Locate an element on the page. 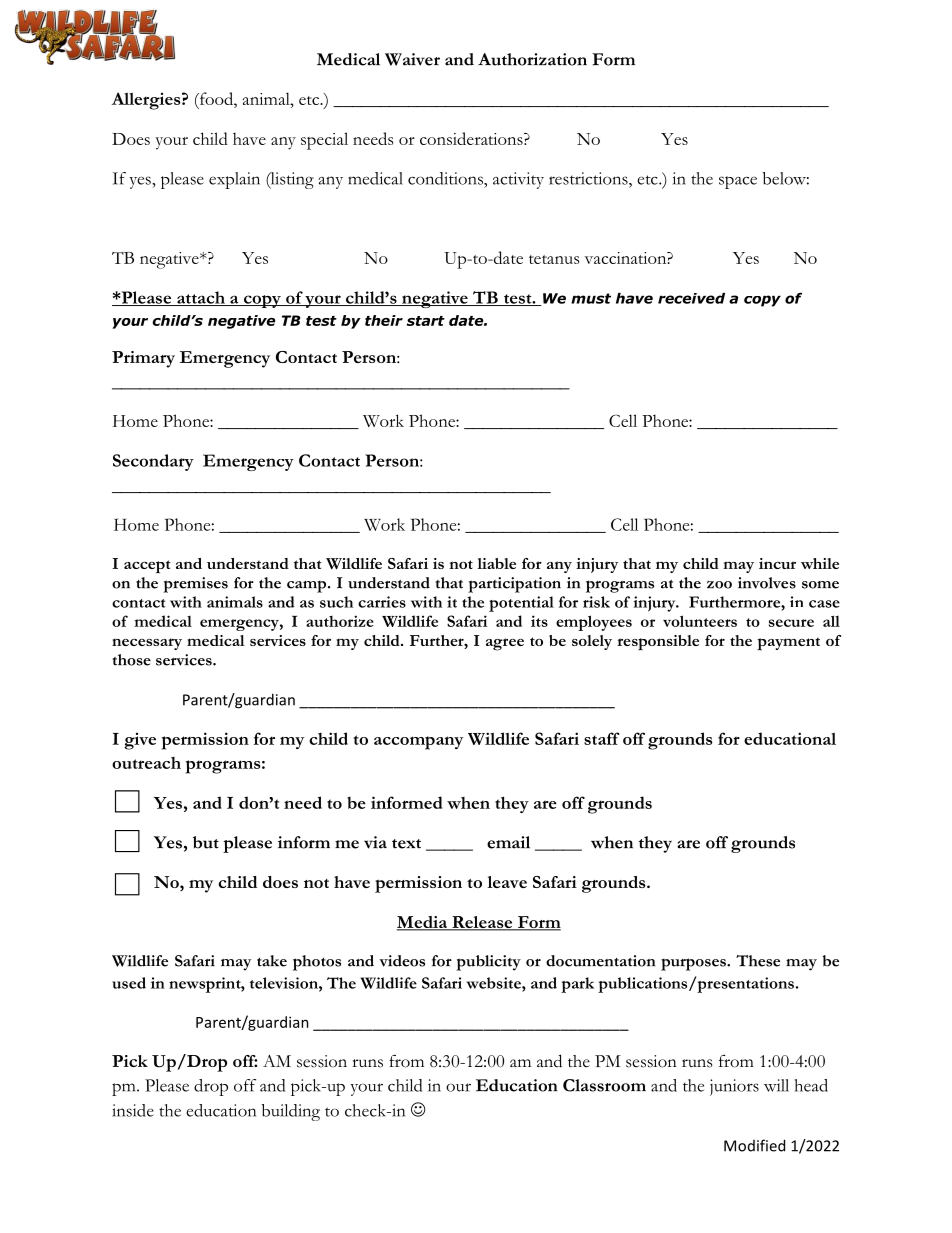 This image has height=1233, width=952. premises is located at coordinates (195, 585).
